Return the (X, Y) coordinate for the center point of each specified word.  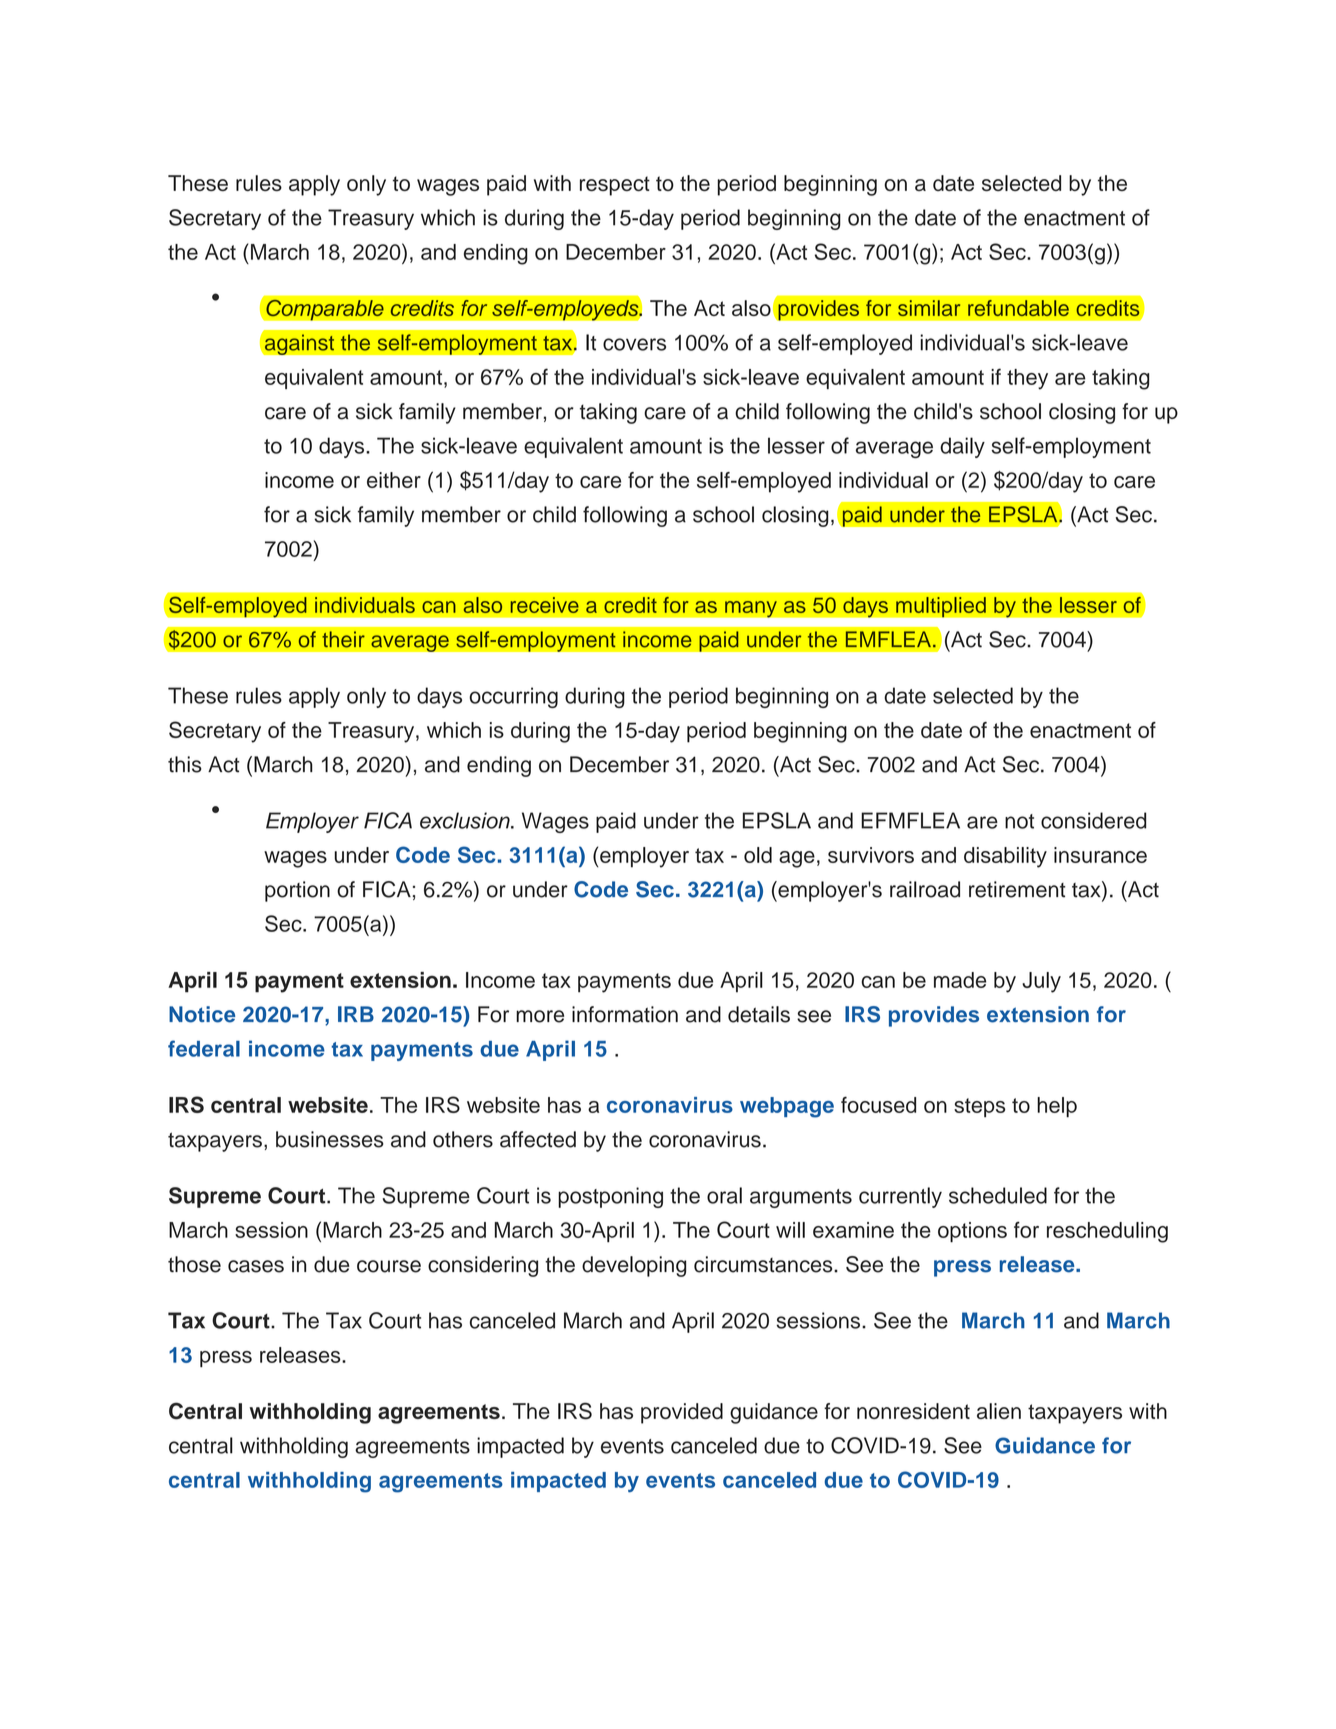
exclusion (466, 820)
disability (1005, 857)
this (185, 764)
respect (615, 186)
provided (682, 1413)
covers (634, 344)
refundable (1018, 308)
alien (999, 1411)
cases (256, 1266)
